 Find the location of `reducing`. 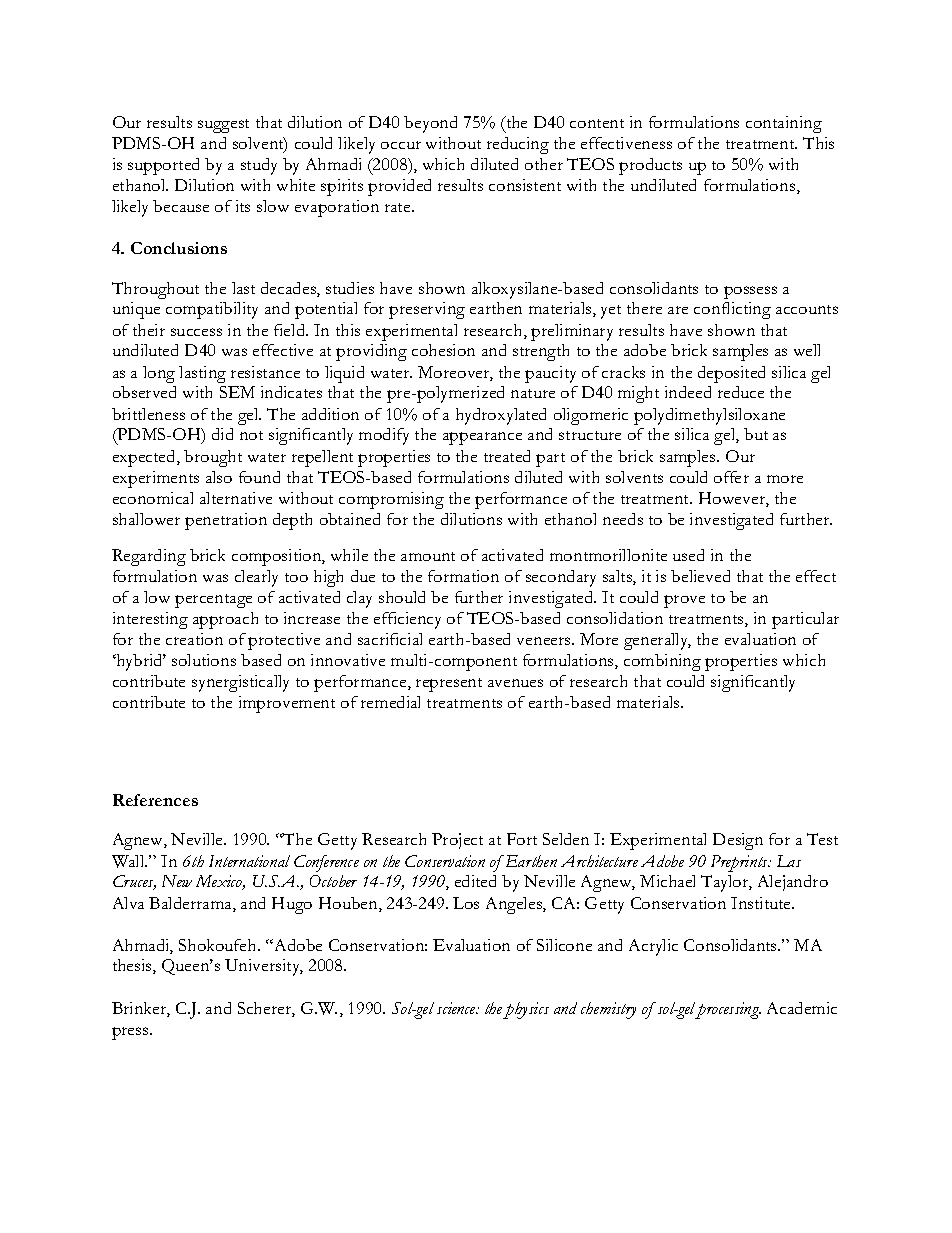

reducing is located at coordinates (518, 145).
